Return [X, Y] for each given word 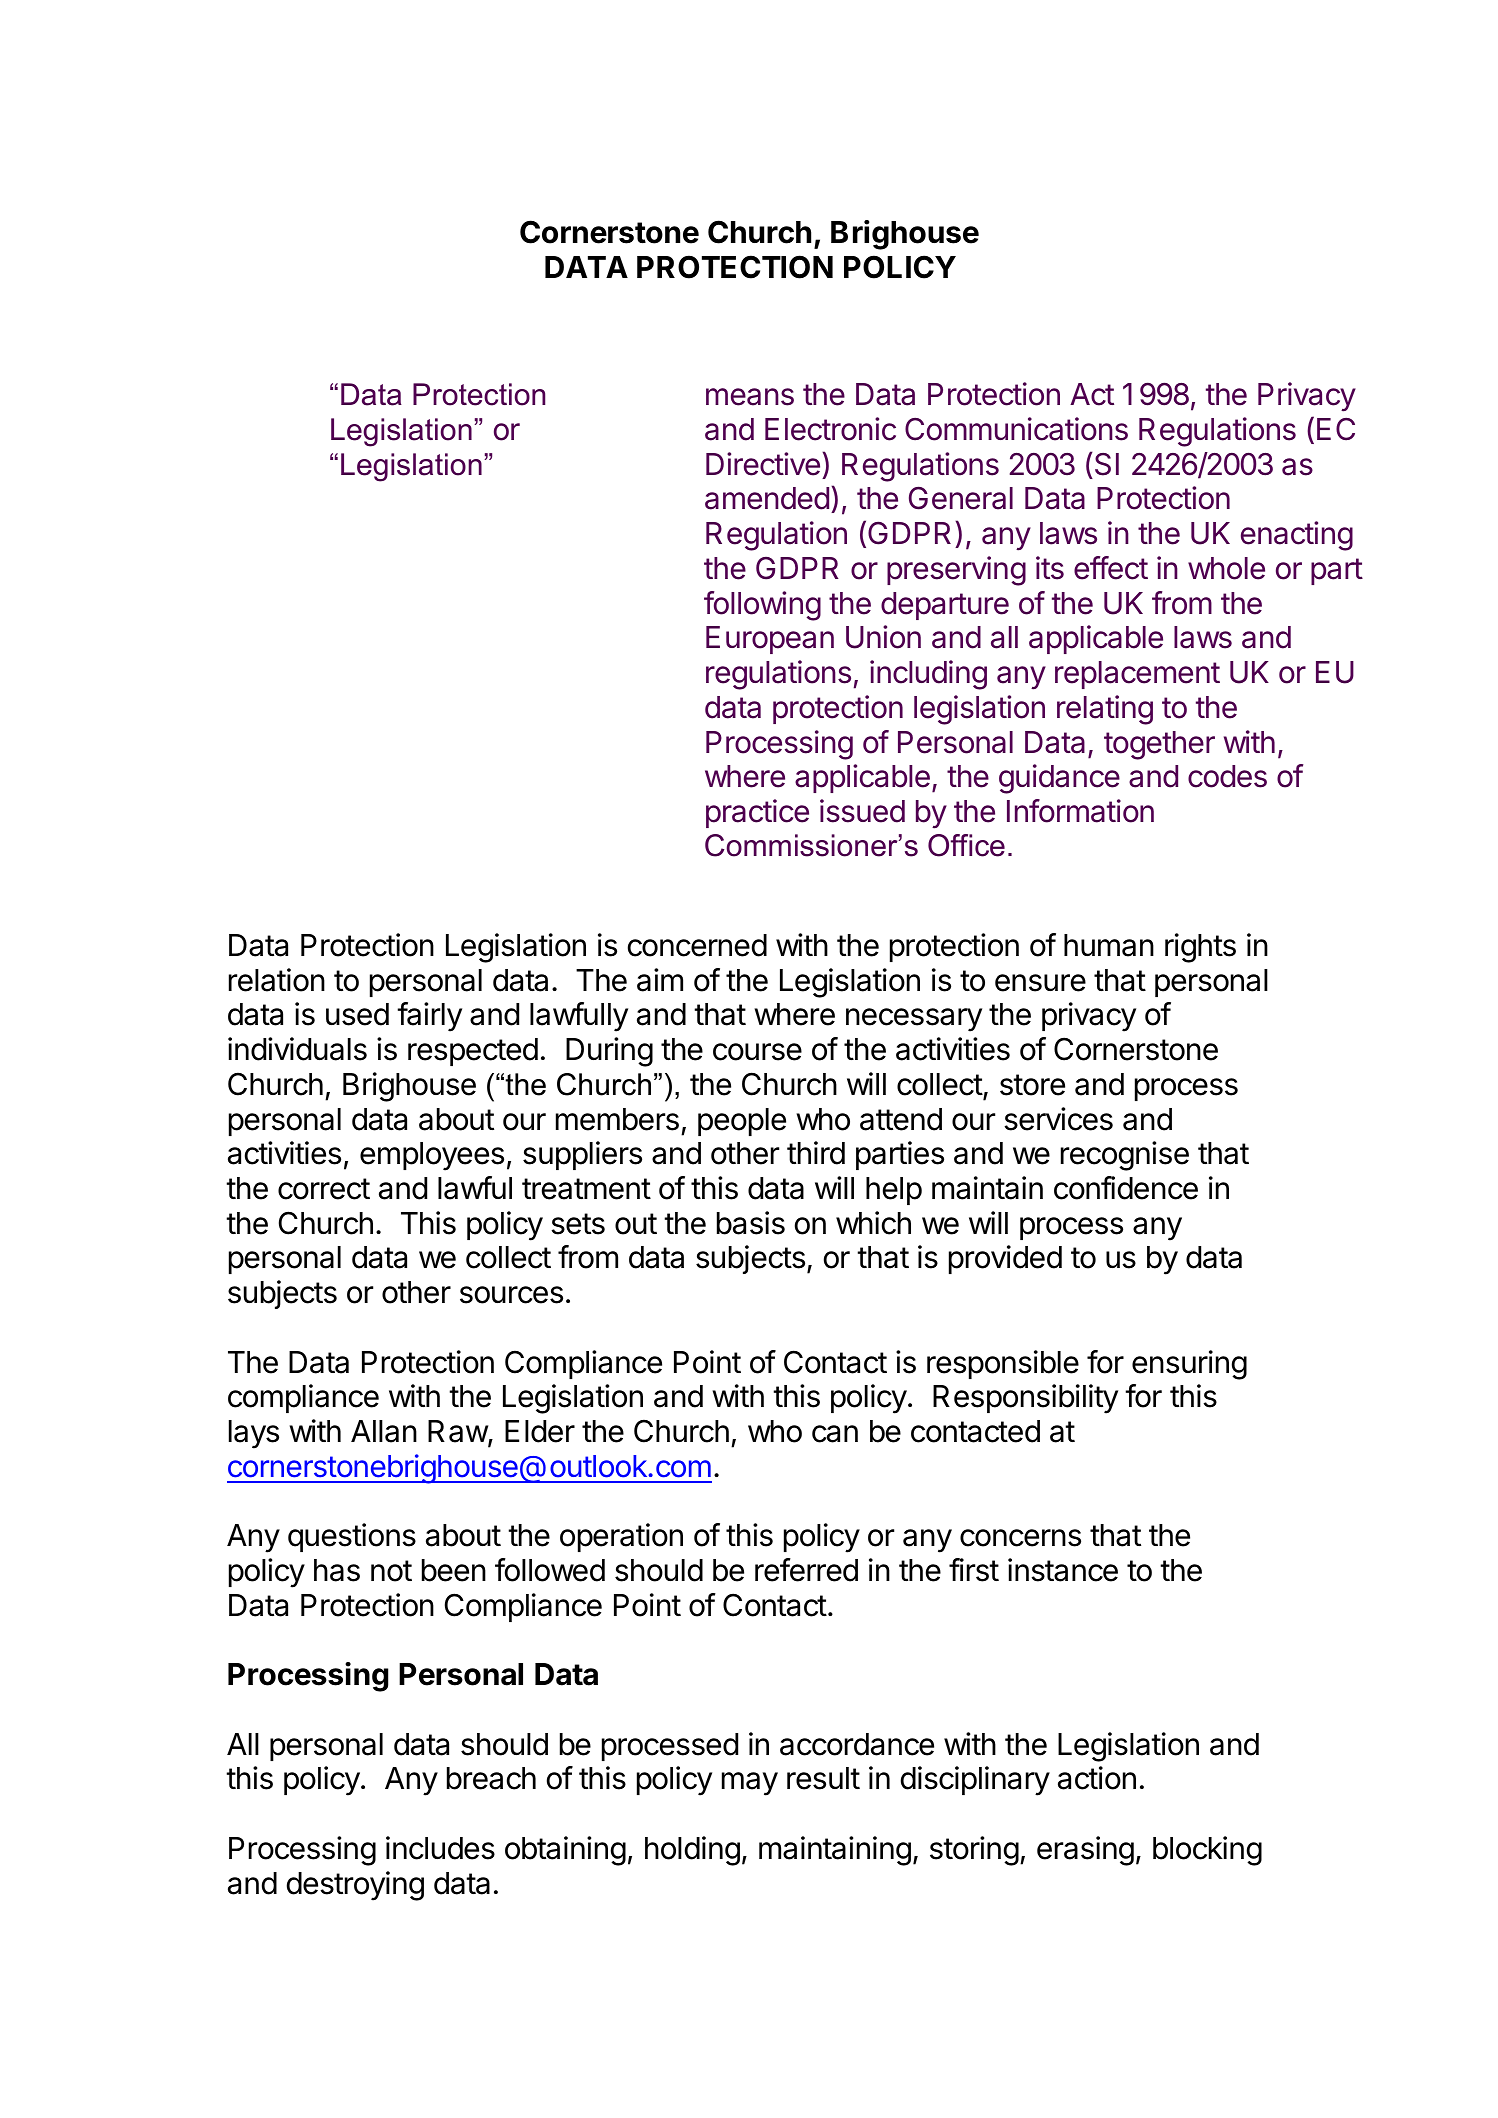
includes [440, 1848]
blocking [1207, 1851]
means [750, 397]
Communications [1016, 429]
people [742, 1122]
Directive [763, 464]
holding [692, 1851]
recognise [1125, 1156]
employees [432, 1156]
